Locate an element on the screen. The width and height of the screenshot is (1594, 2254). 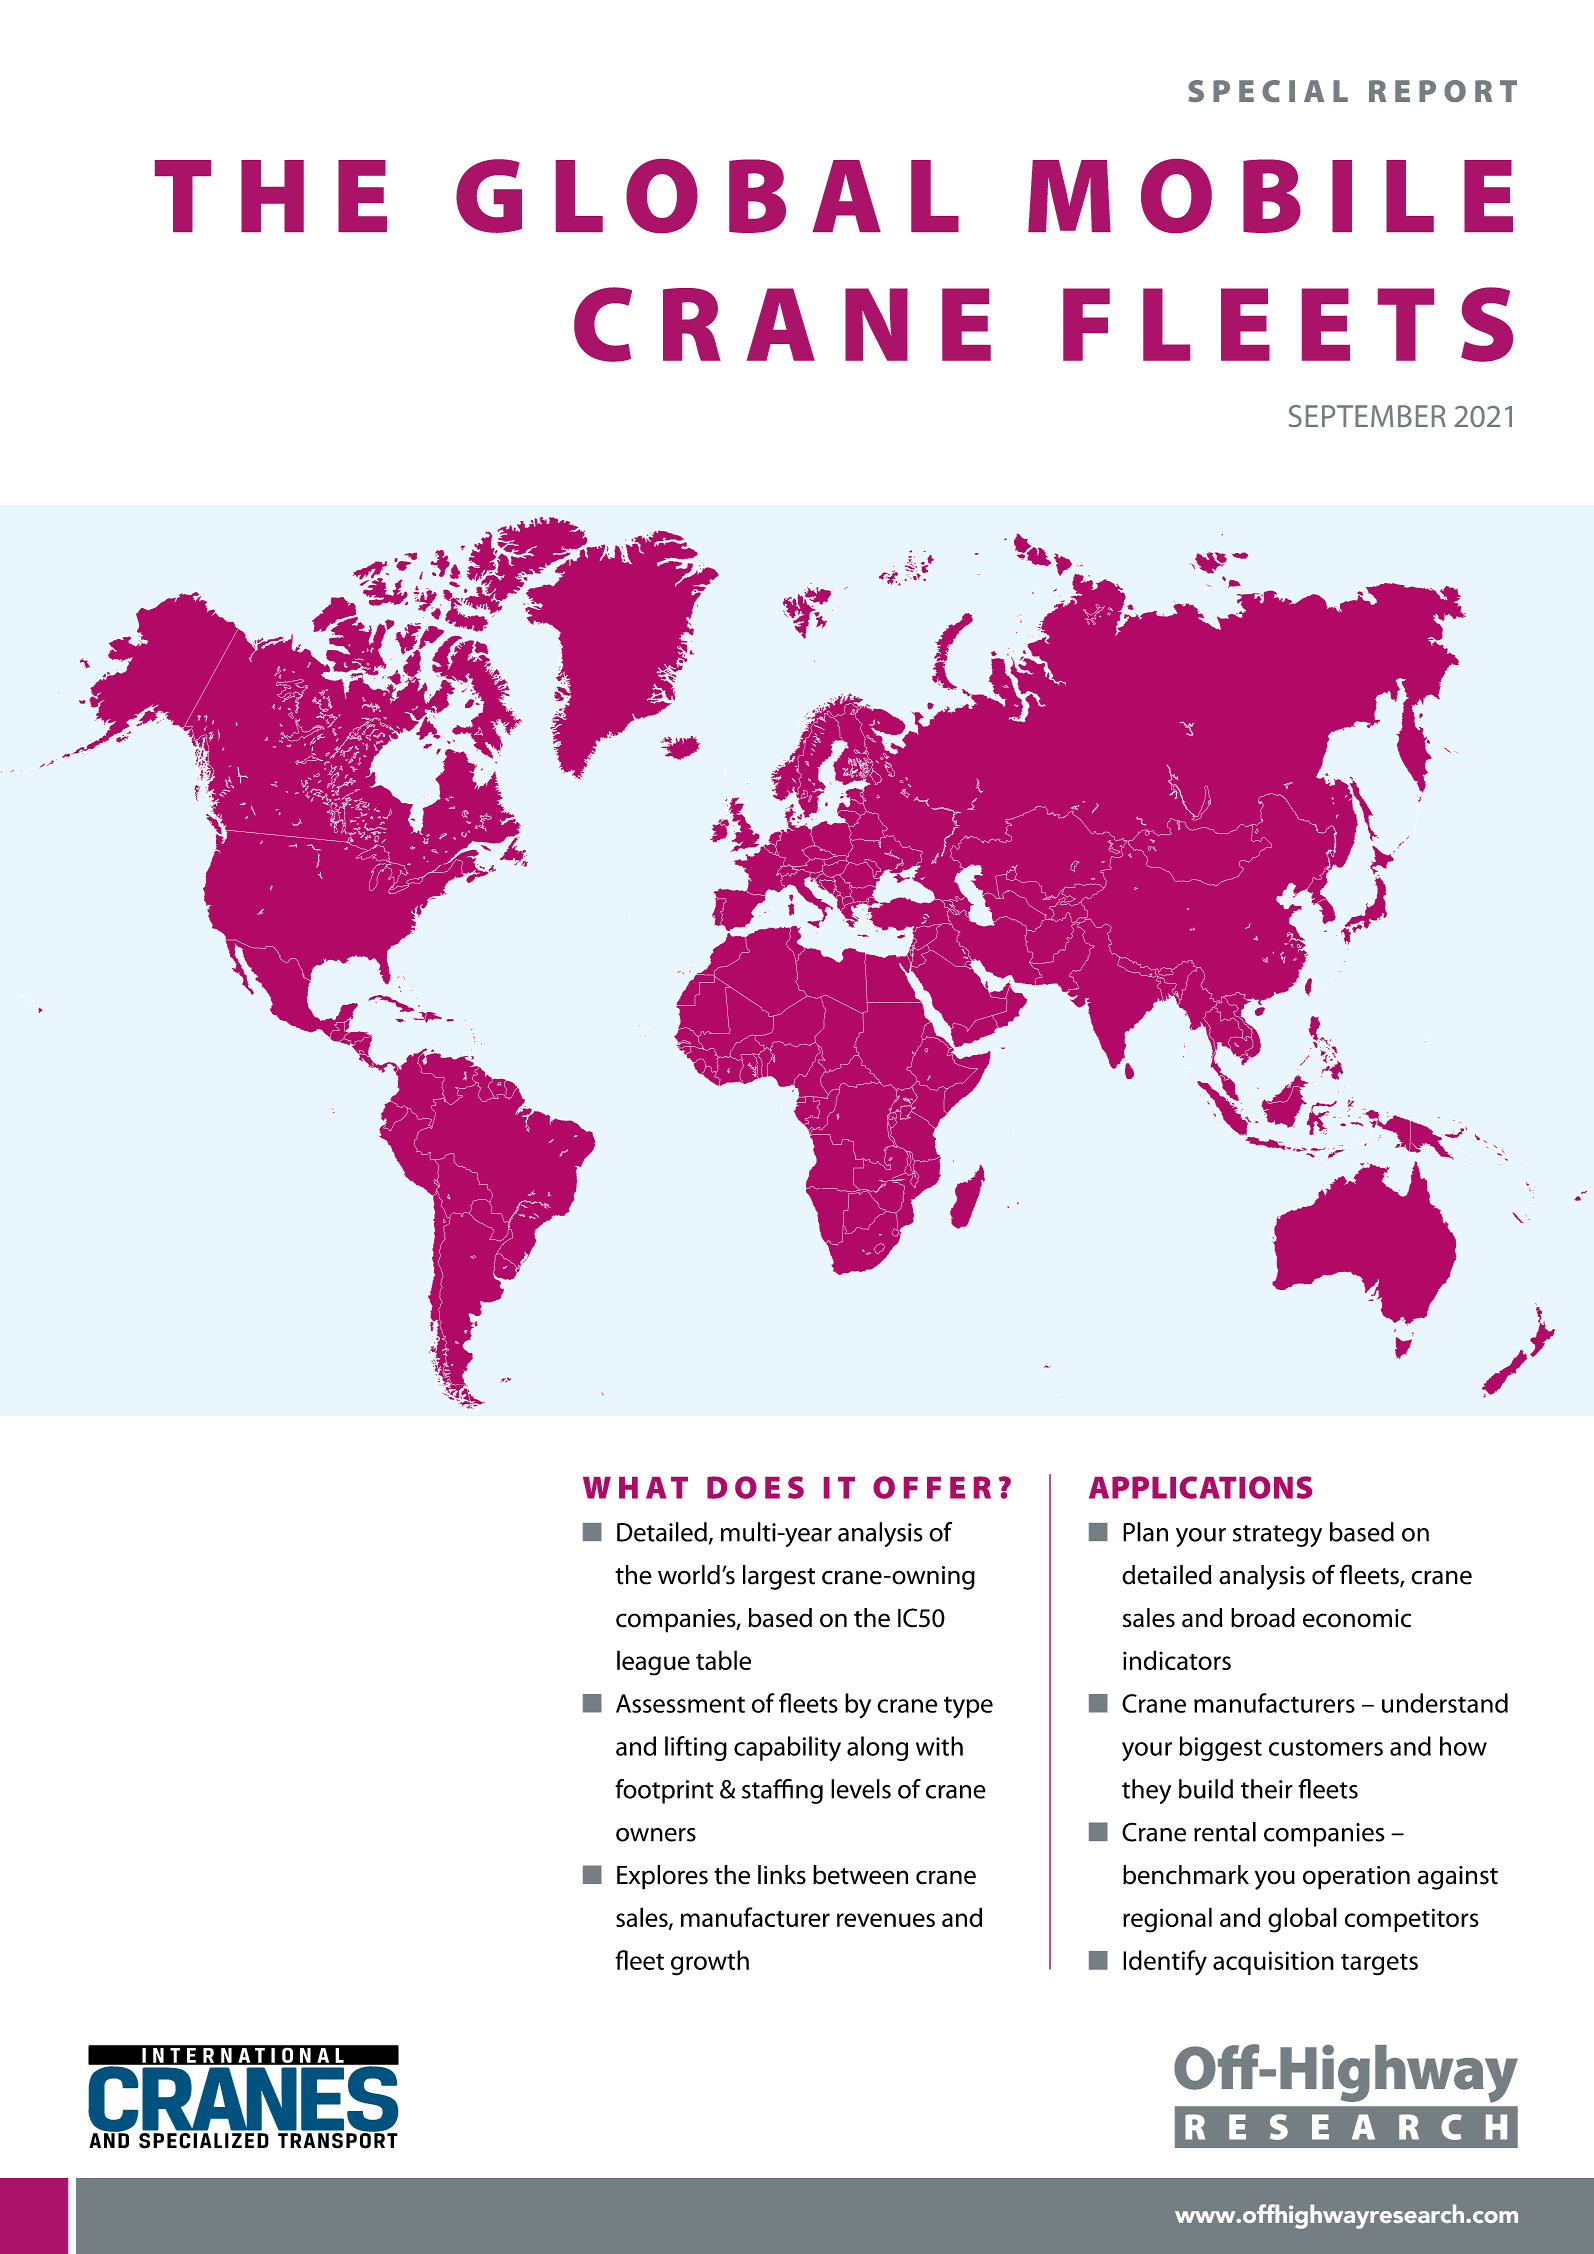
SPECIAL is located at coordinates (1268, 91).
